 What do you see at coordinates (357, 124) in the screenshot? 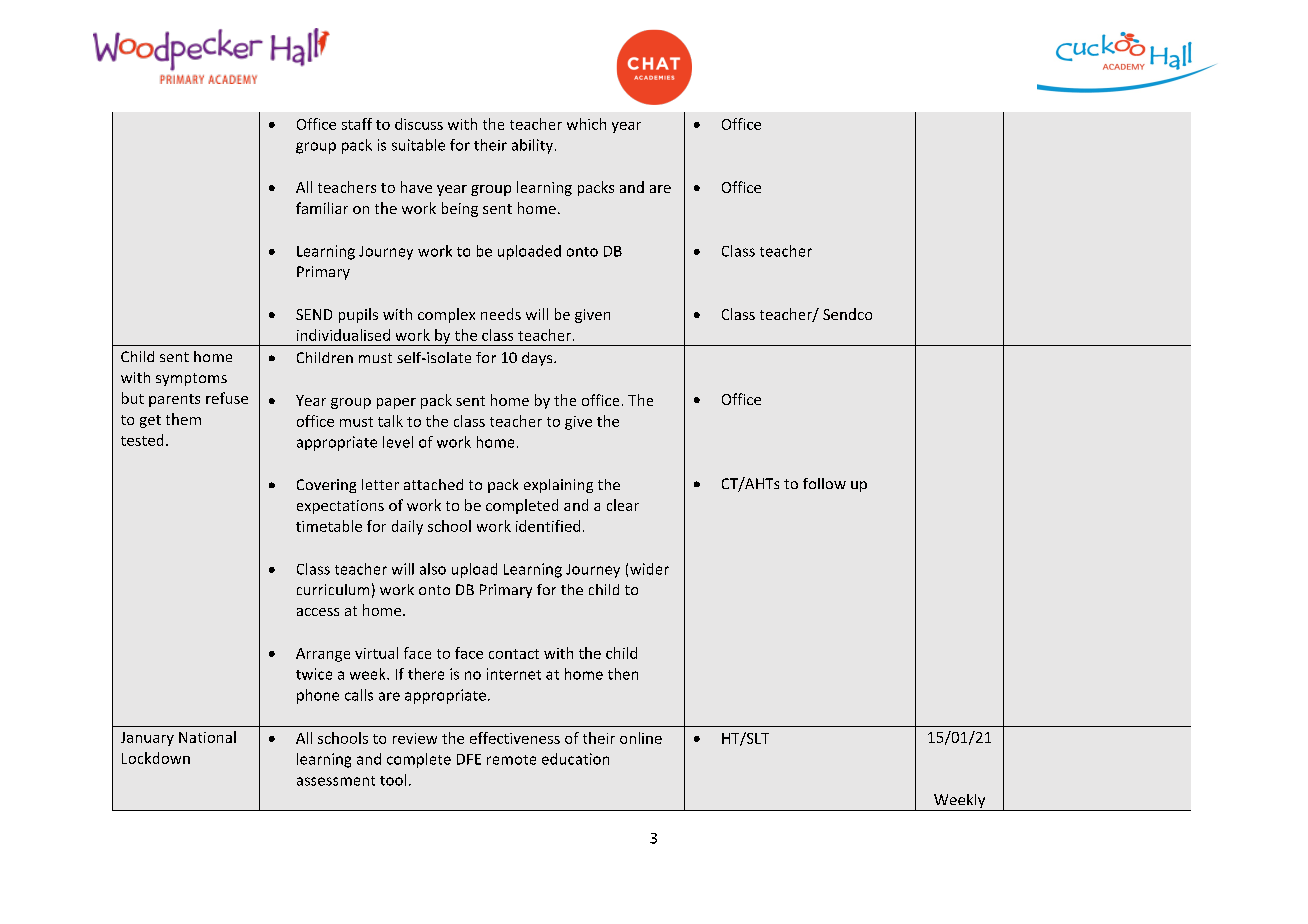
I see `staff` at bounding box center [357, 124].
